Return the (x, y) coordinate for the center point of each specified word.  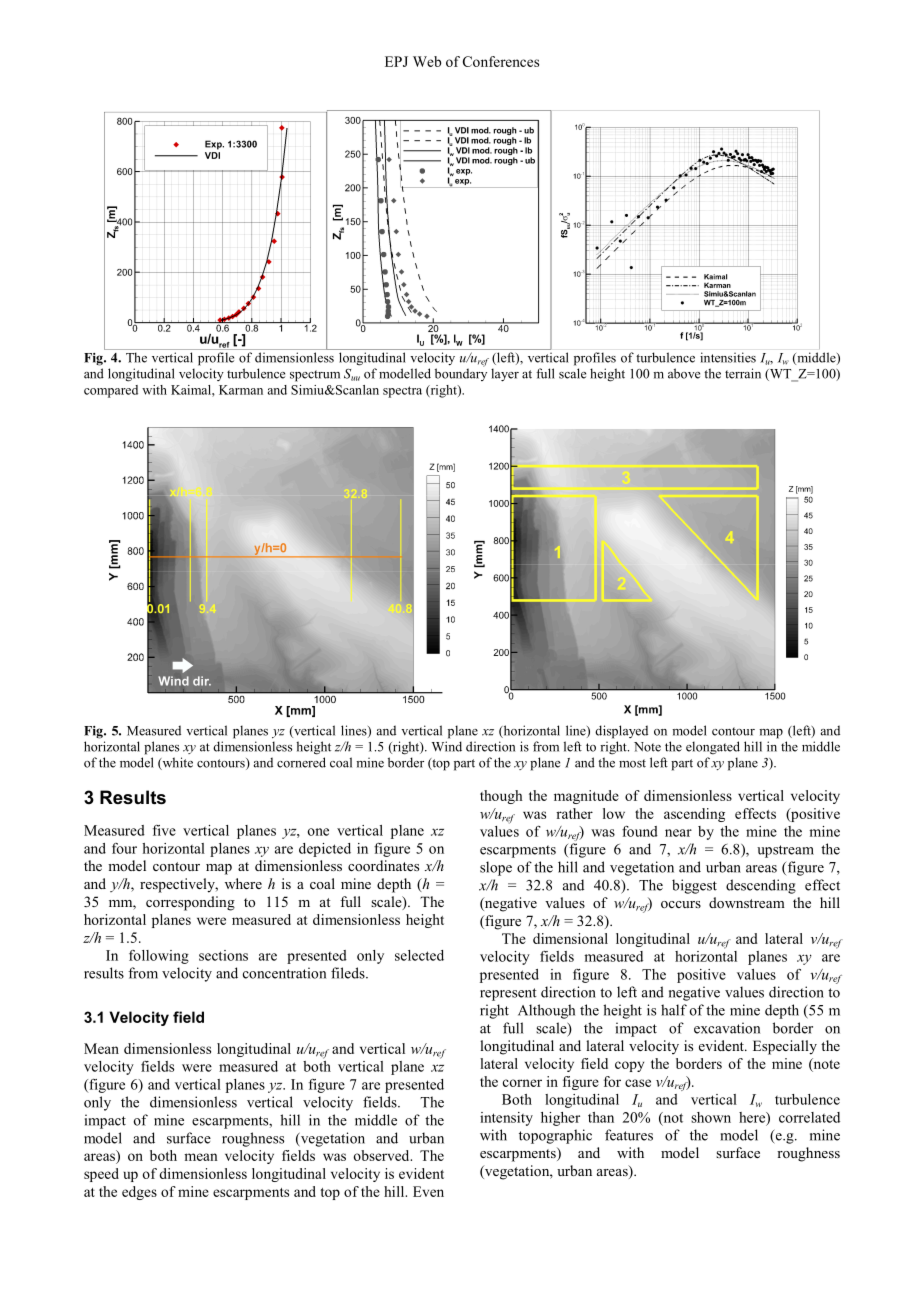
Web (427, 61)
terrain (743, 373)
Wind (447, 746)
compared (111, 391)
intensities (728, 357)
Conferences (501, 61)
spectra (402, 392)
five (164, 830)
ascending (694, 815)
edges (139, 1193)
